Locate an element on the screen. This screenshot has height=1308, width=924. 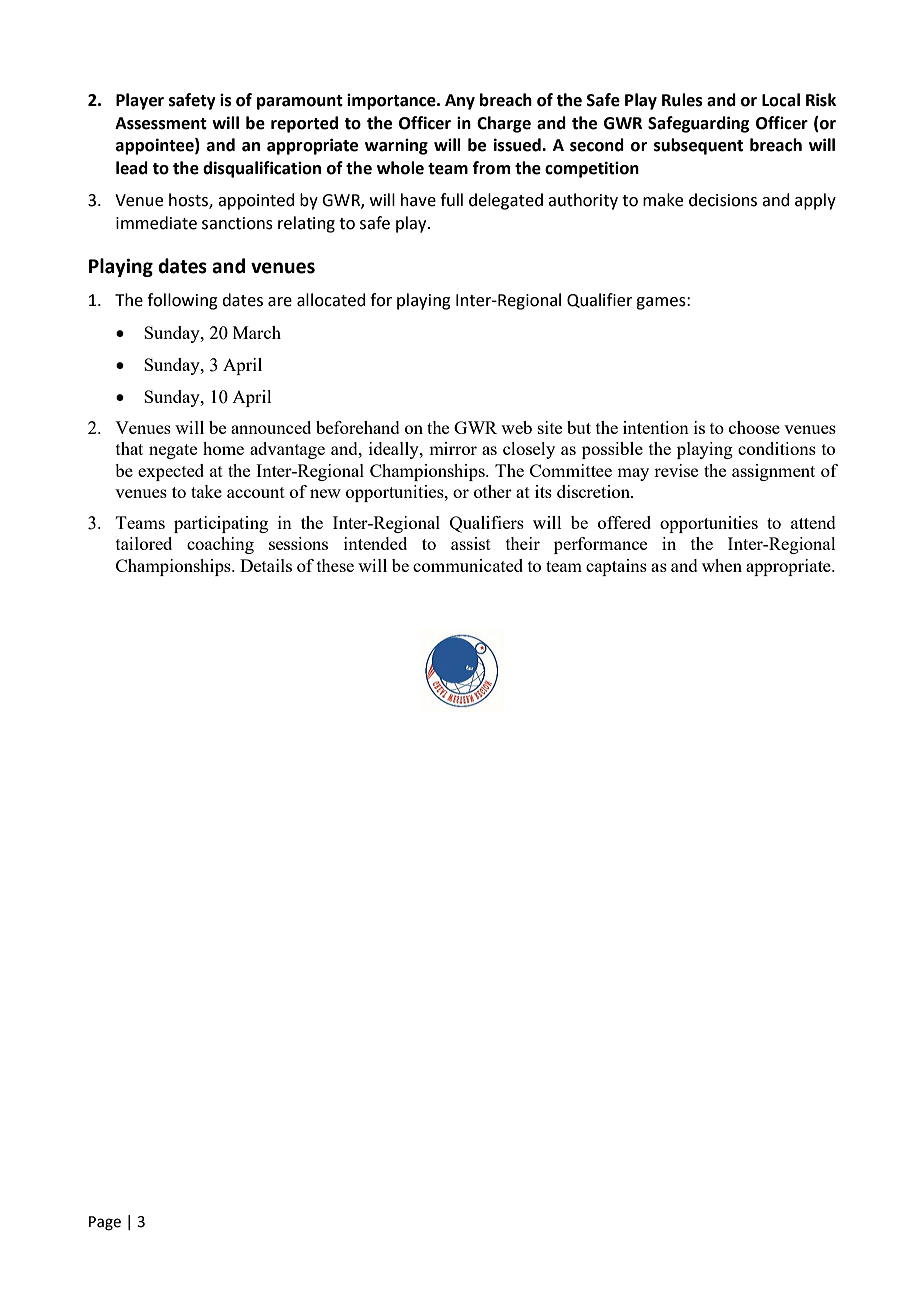
Any is located at coordinates (460, 102).
